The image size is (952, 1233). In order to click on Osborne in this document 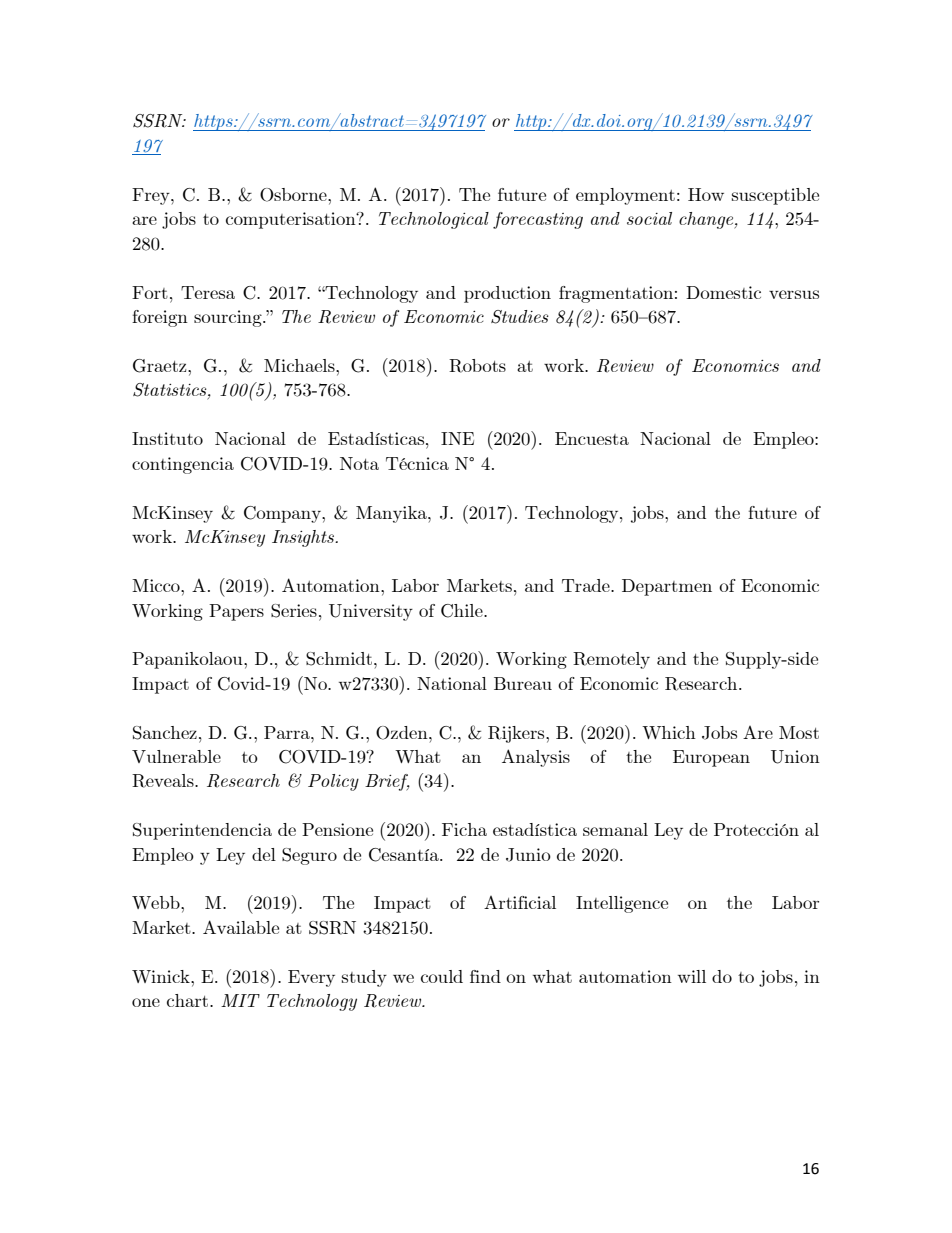, I will do `click(294, 195)`.
